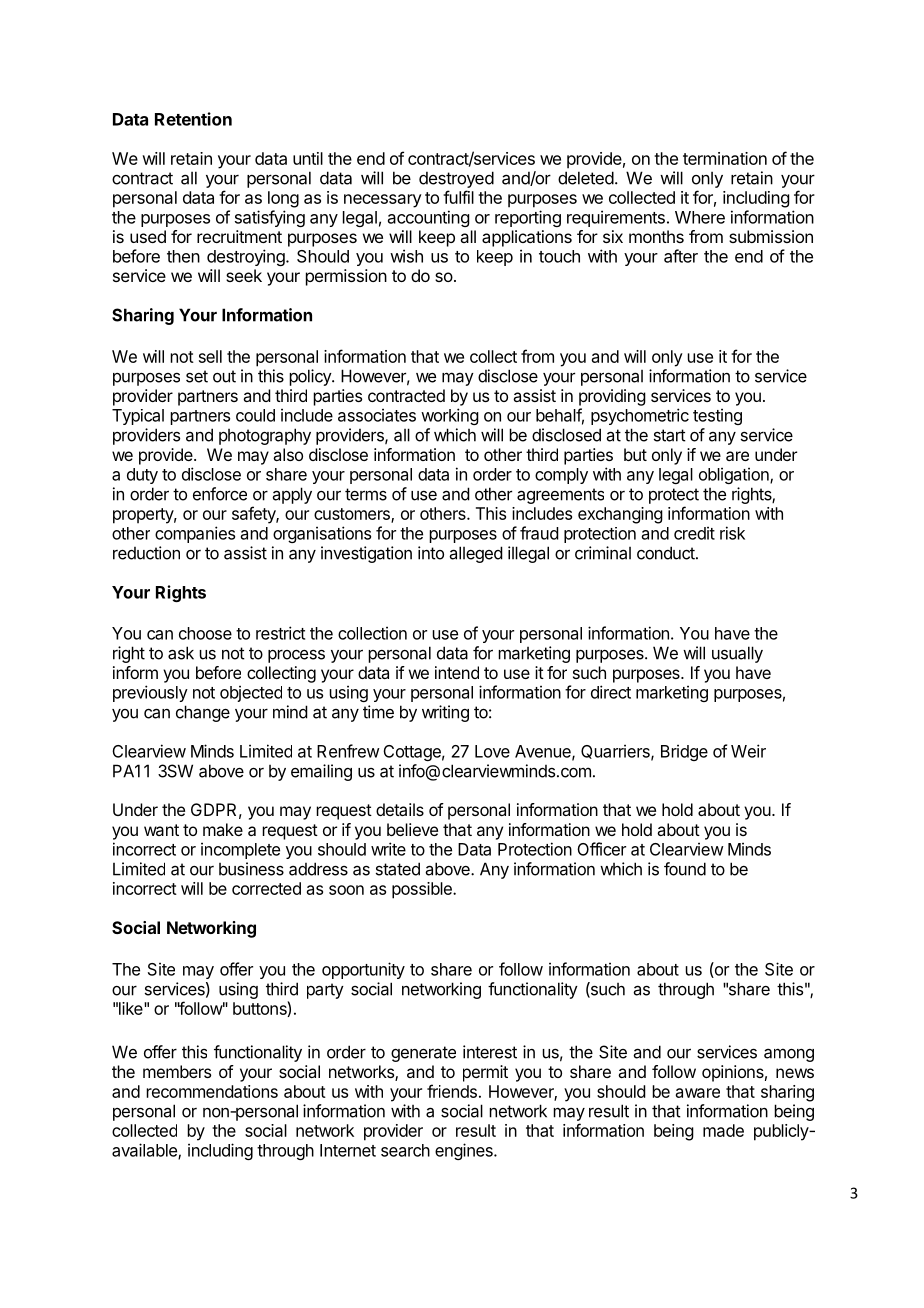  What do you see at coordinates (197, 376) in the screenshot?
I see `set` at bounding box center [197, 376].
